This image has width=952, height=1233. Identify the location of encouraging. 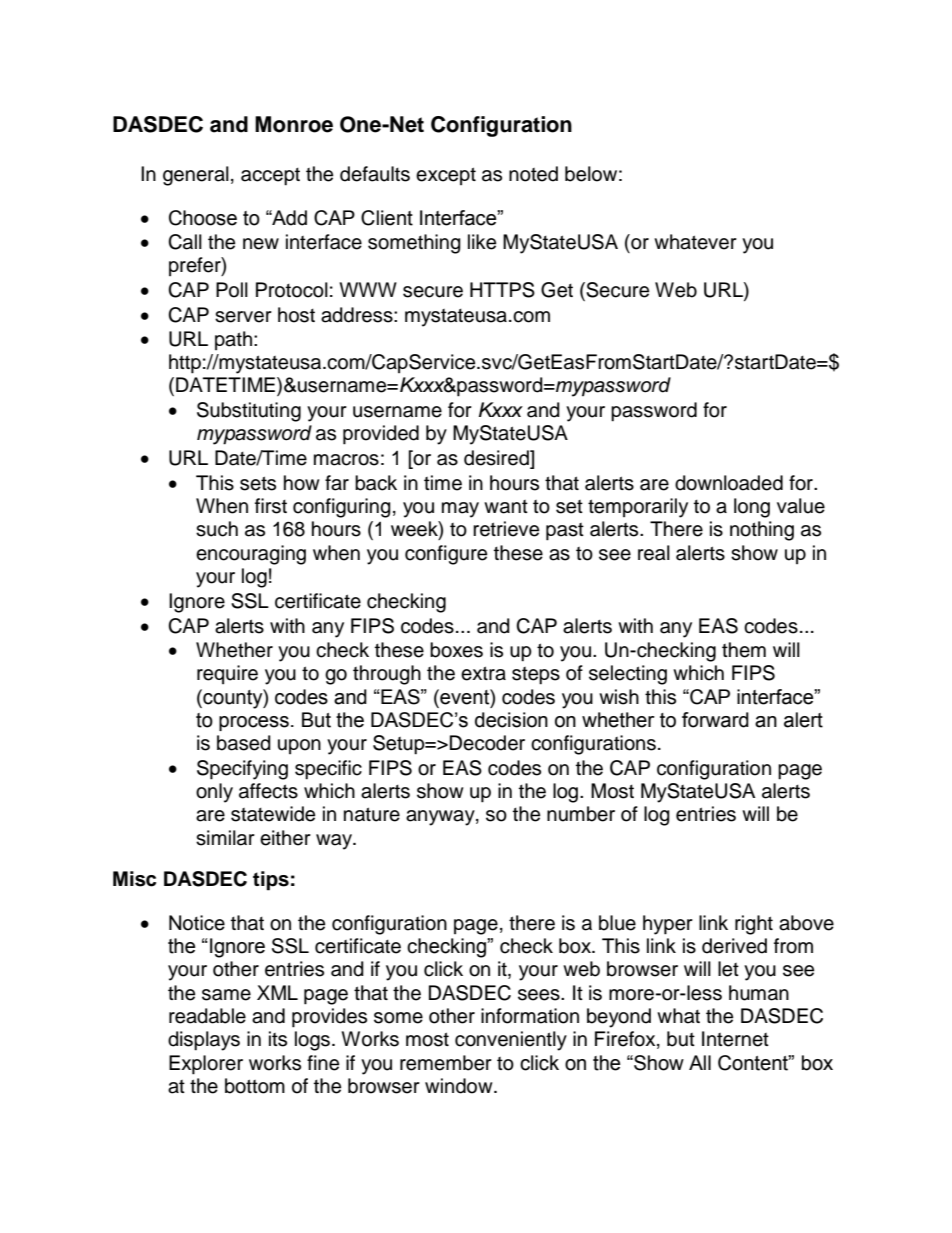
(251, 555).
